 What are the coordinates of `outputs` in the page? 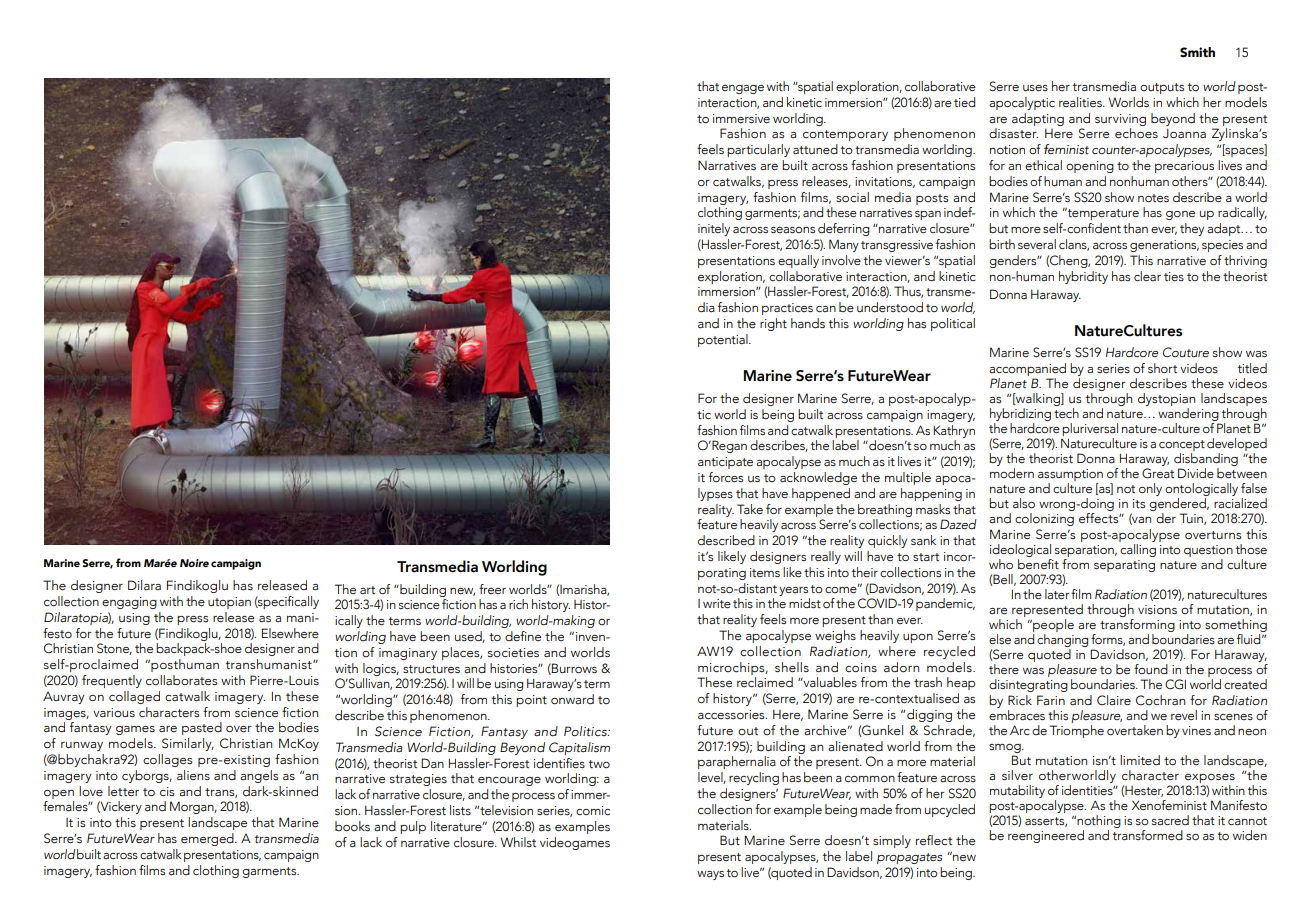 It's located at (1162, 88).
